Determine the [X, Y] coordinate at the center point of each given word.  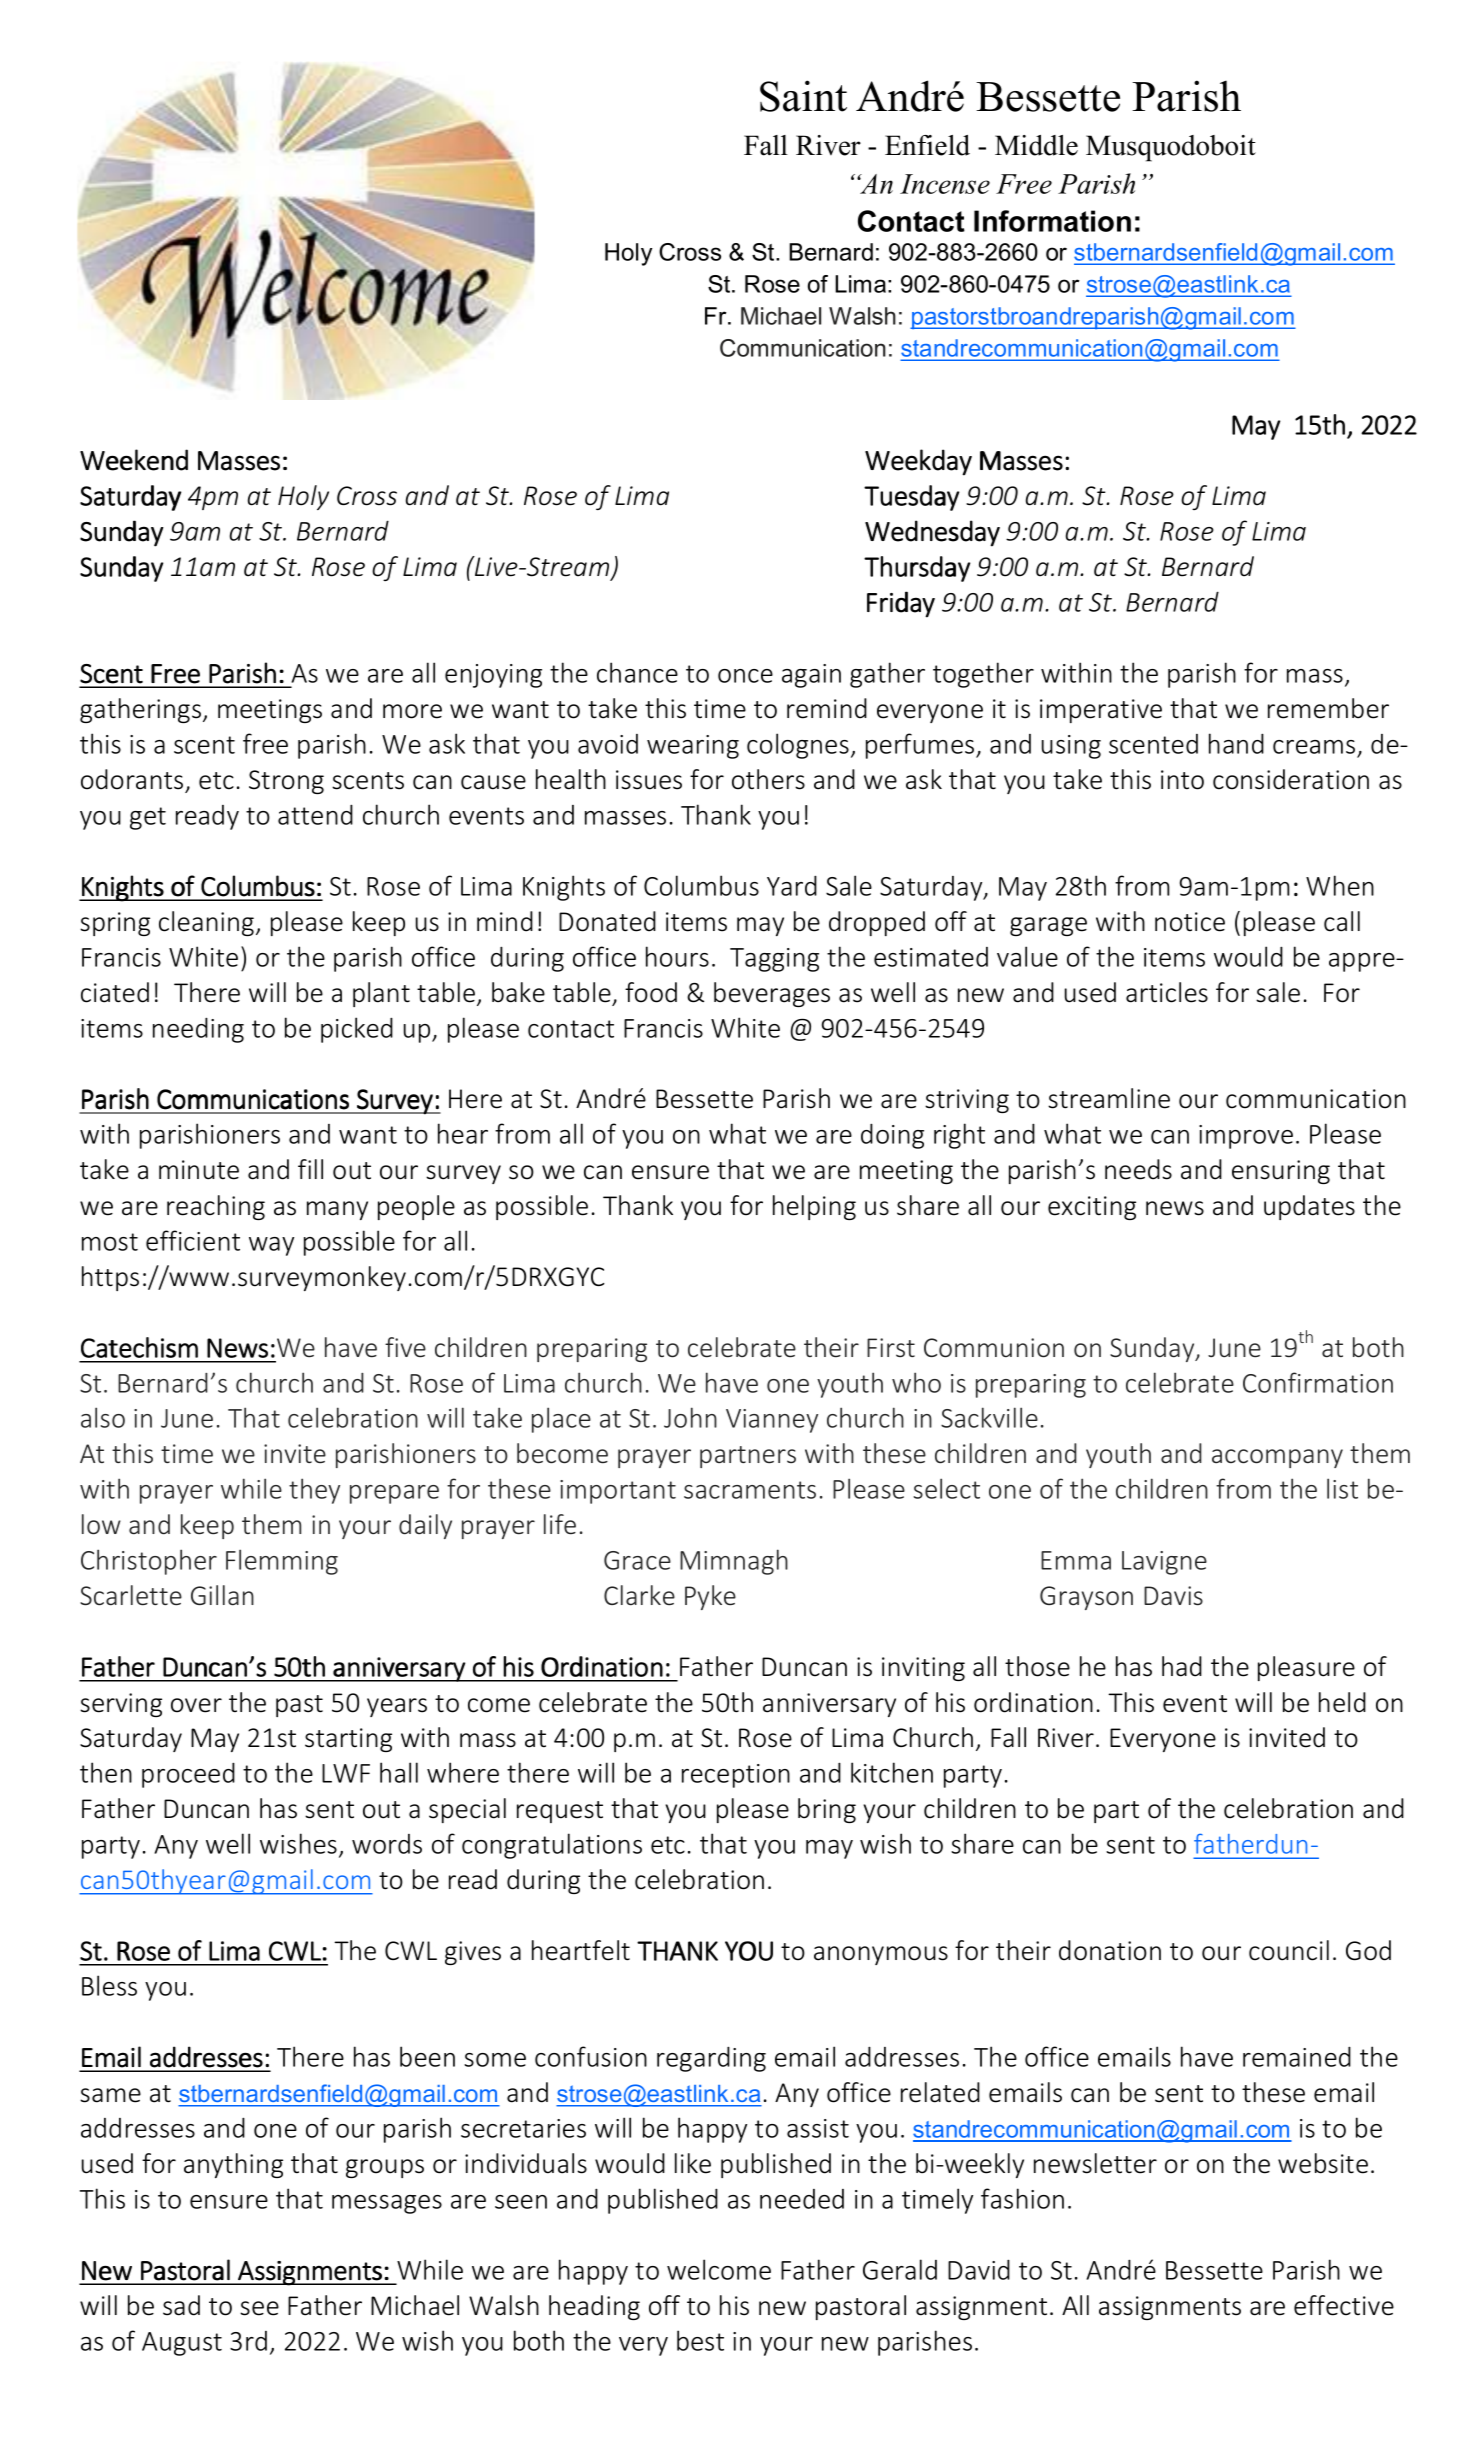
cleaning [208, 923]
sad [181, 2305]
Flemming [282, 1562]
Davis [1173, 1596]
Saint [803, 96]
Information [1052, 221]
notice [1190, 922]
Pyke [710, 1597]
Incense [945, 184]
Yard [792, 885]
